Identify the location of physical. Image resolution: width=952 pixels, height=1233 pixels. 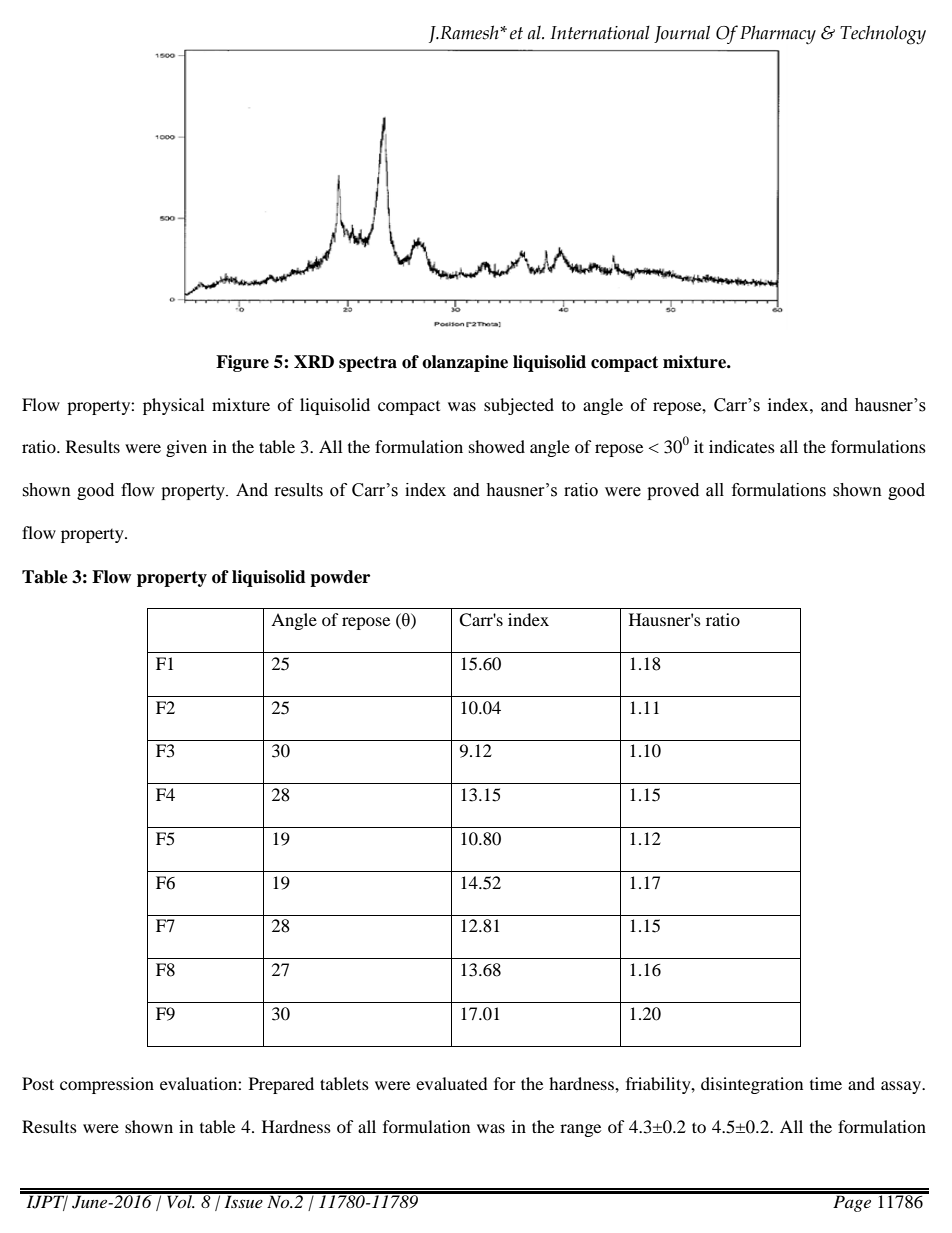
(173, 406).
